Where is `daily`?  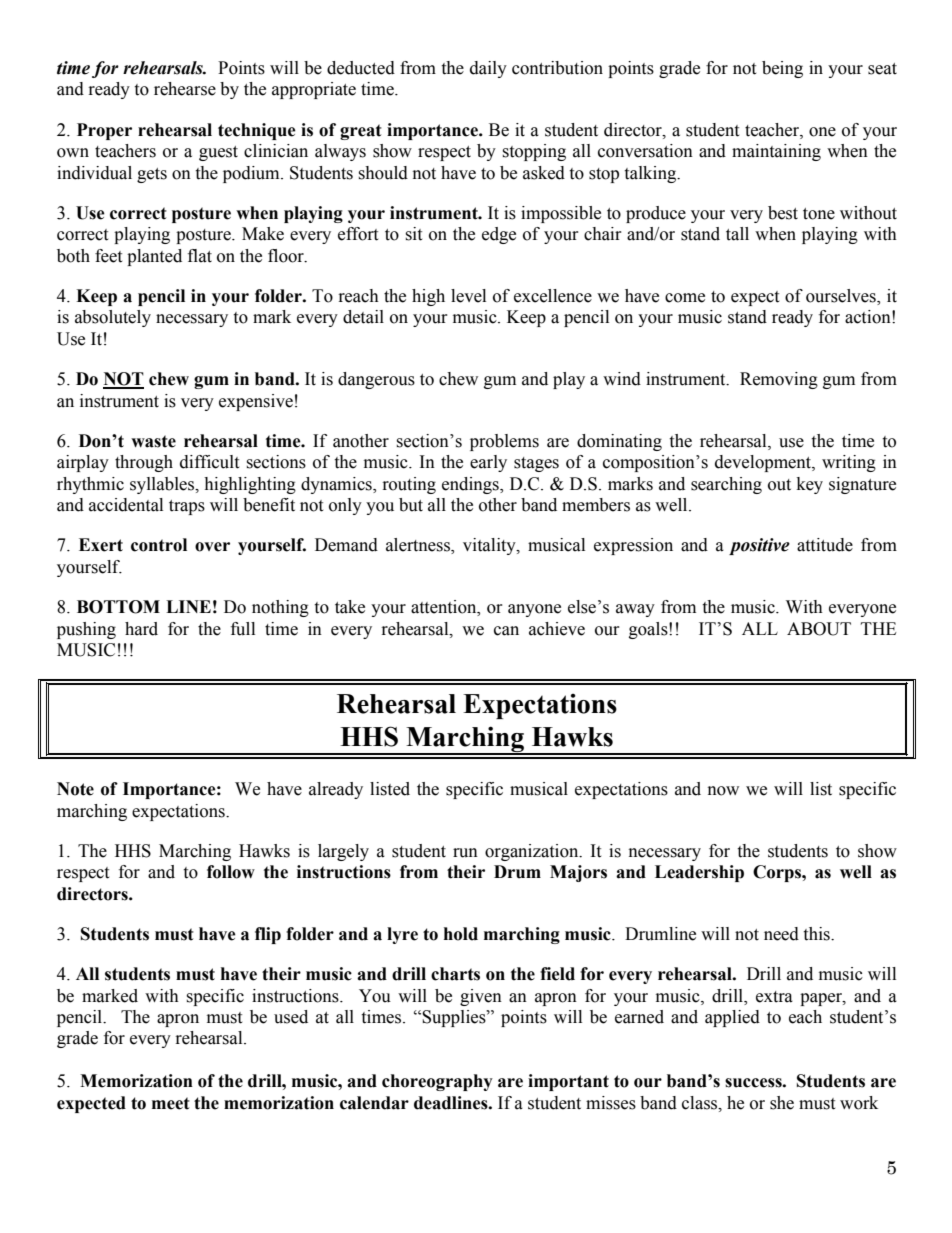
daily is located at coordinates (488, 69).
